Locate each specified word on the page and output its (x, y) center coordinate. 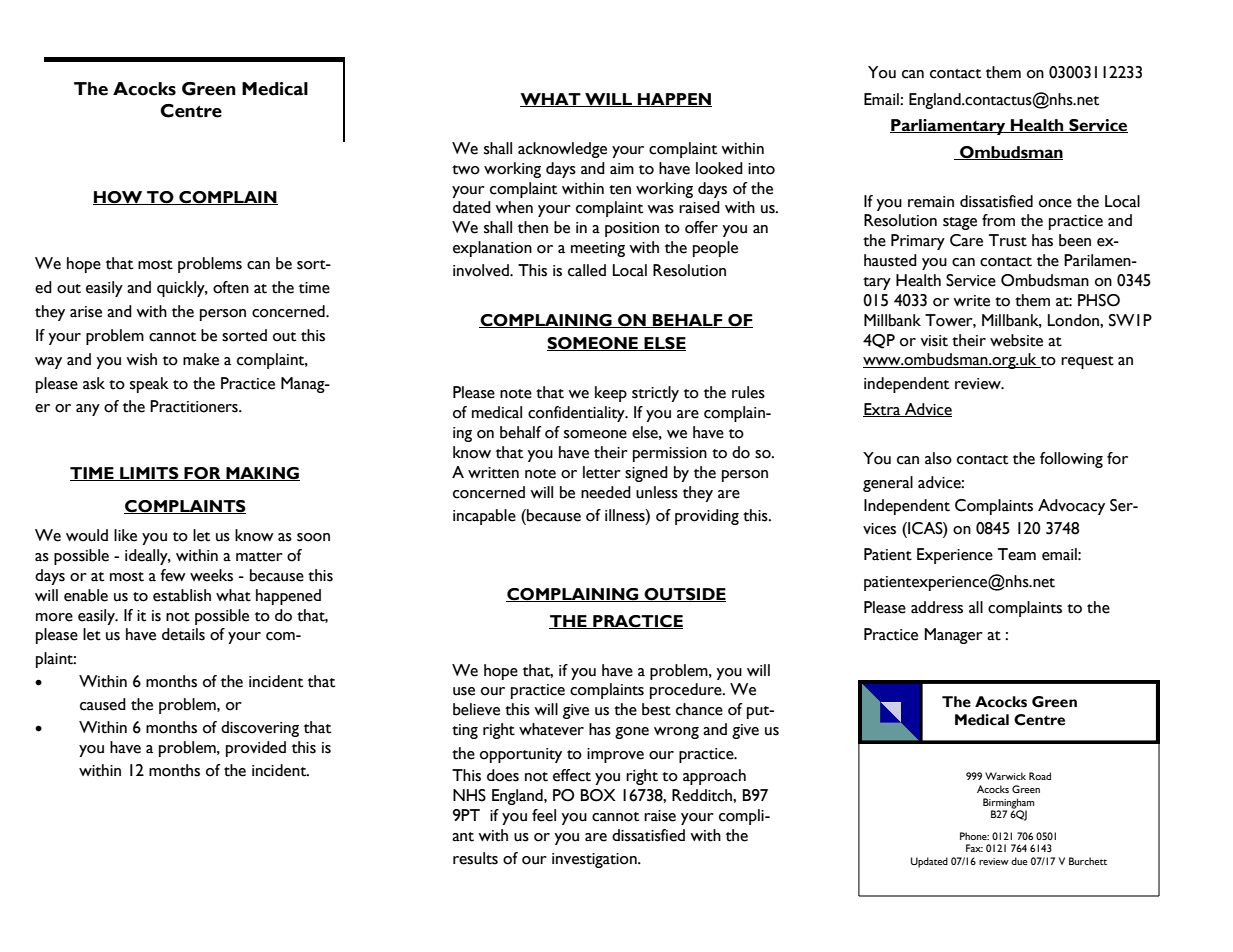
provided (256, 749)
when (514, 207)
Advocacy (1071, 507)
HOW (119, 198)
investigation (595, 860)
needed (606, 492)
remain (931, 202)
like (125, 535)
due (1019, 861)
